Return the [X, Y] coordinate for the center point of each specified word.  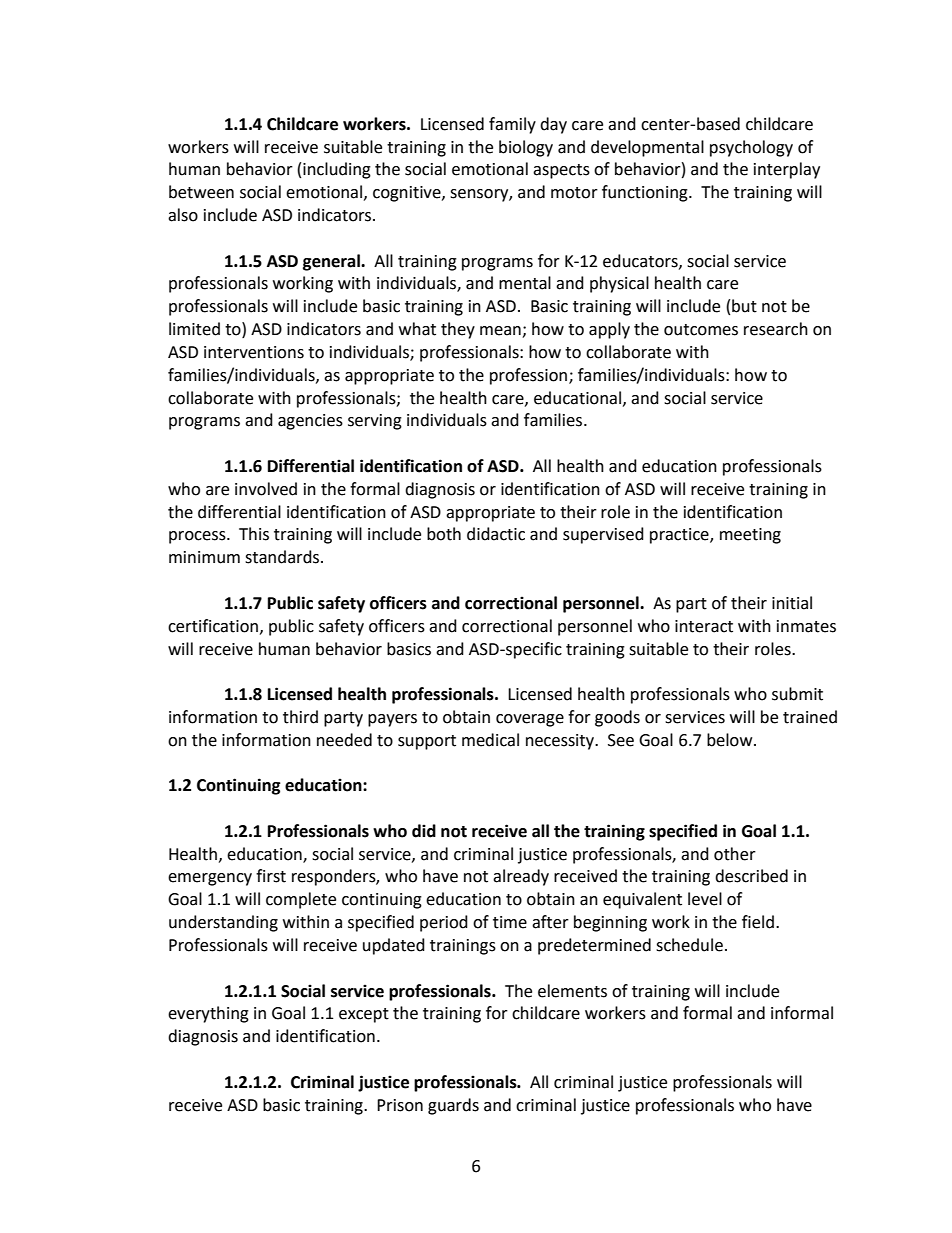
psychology [751, 148]
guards [453, 1106]
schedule [689, 945]
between [201, 192]
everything [208, 1014]
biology [526, 148]
